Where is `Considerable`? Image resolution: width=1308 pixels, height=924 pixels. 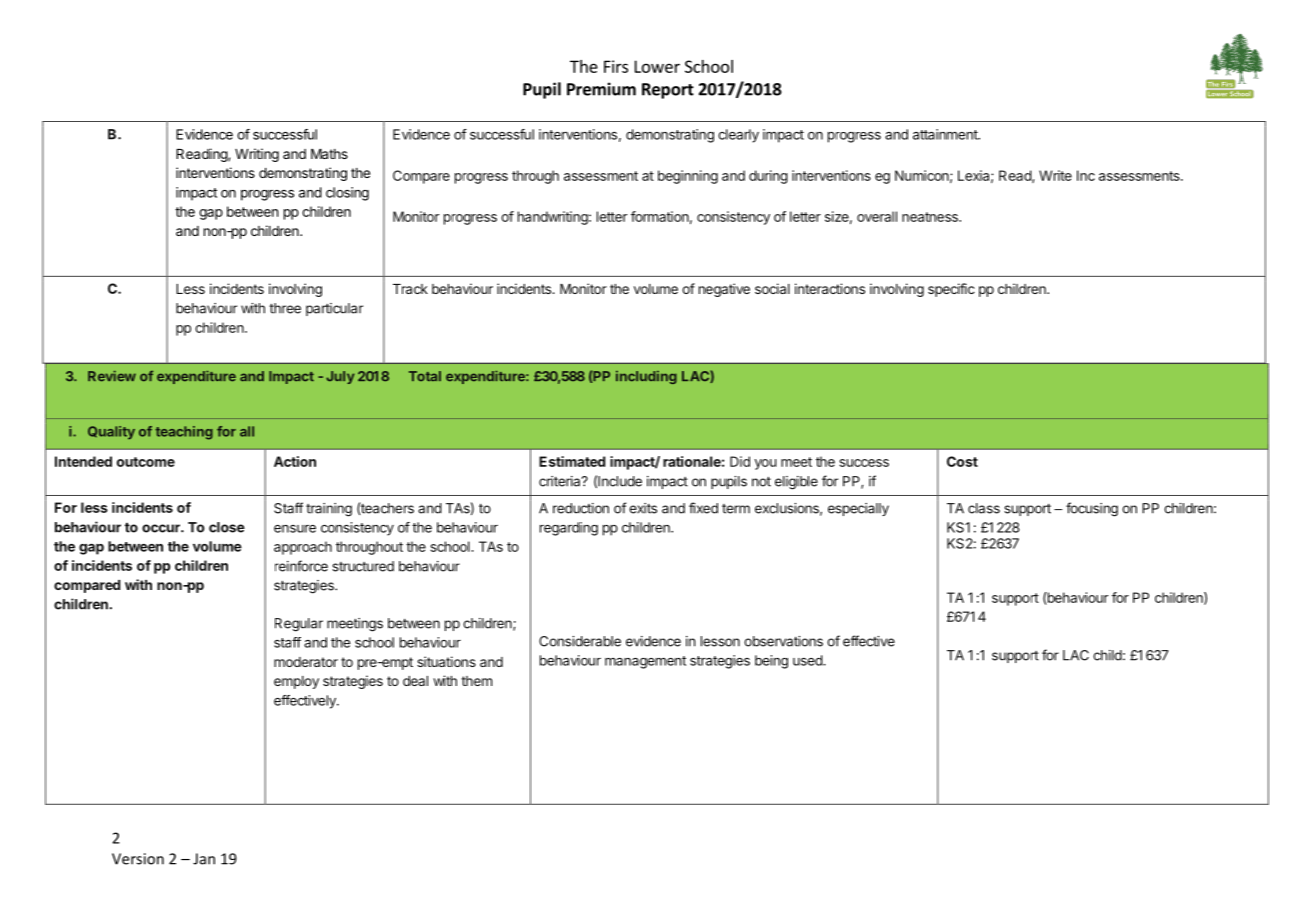
Considerable is located at coordinates (580, 641).
